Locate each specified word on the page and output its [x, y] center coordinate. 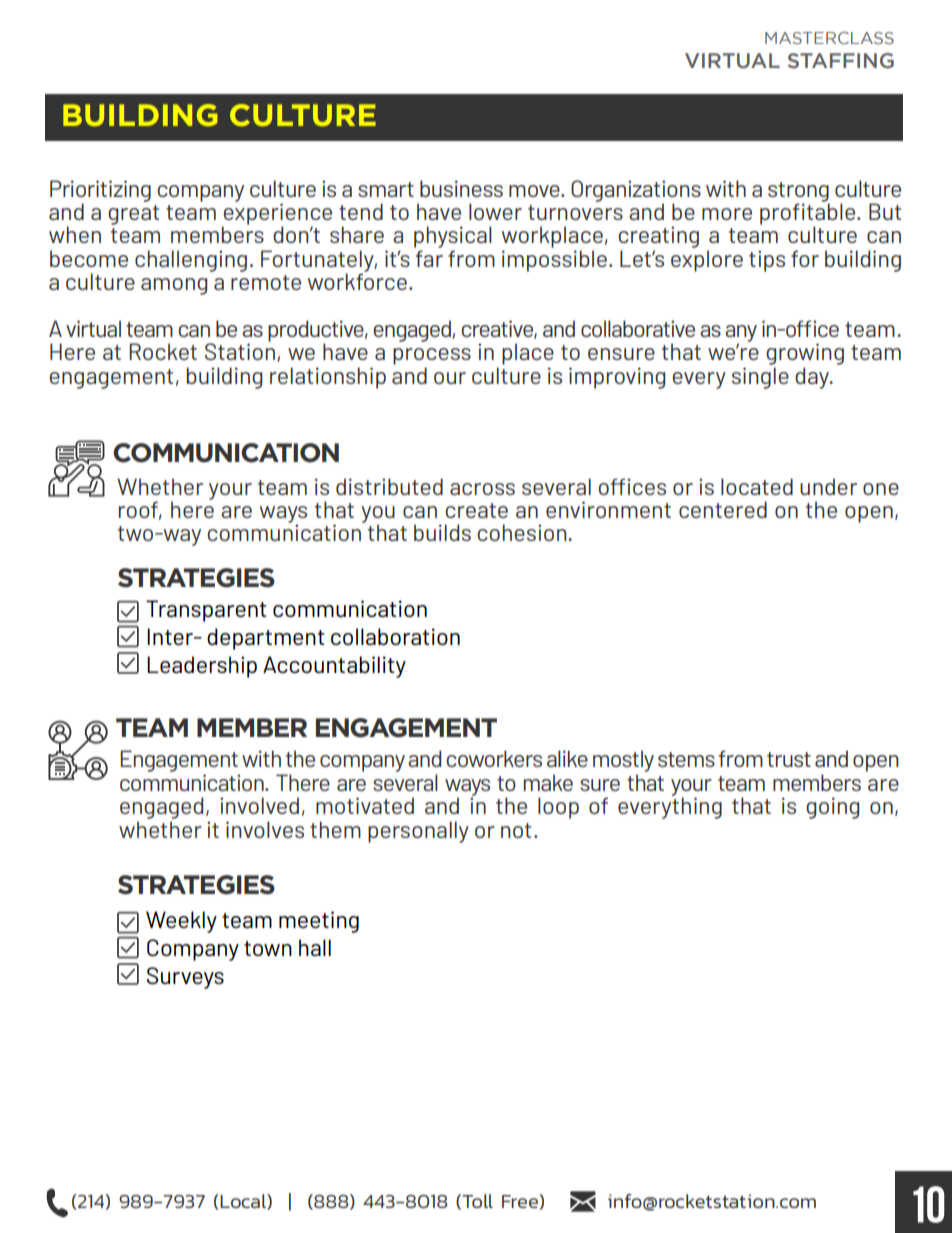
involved [259, 805]
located [757, 486]
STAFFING [841, 61]
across [482, 489]
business [461, 188]
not [516, 830]
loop [558, 808]
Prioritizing [100, 192]
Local [243, 1202]
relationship [328, 378]
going [832, 808]
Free [521, 1202]
